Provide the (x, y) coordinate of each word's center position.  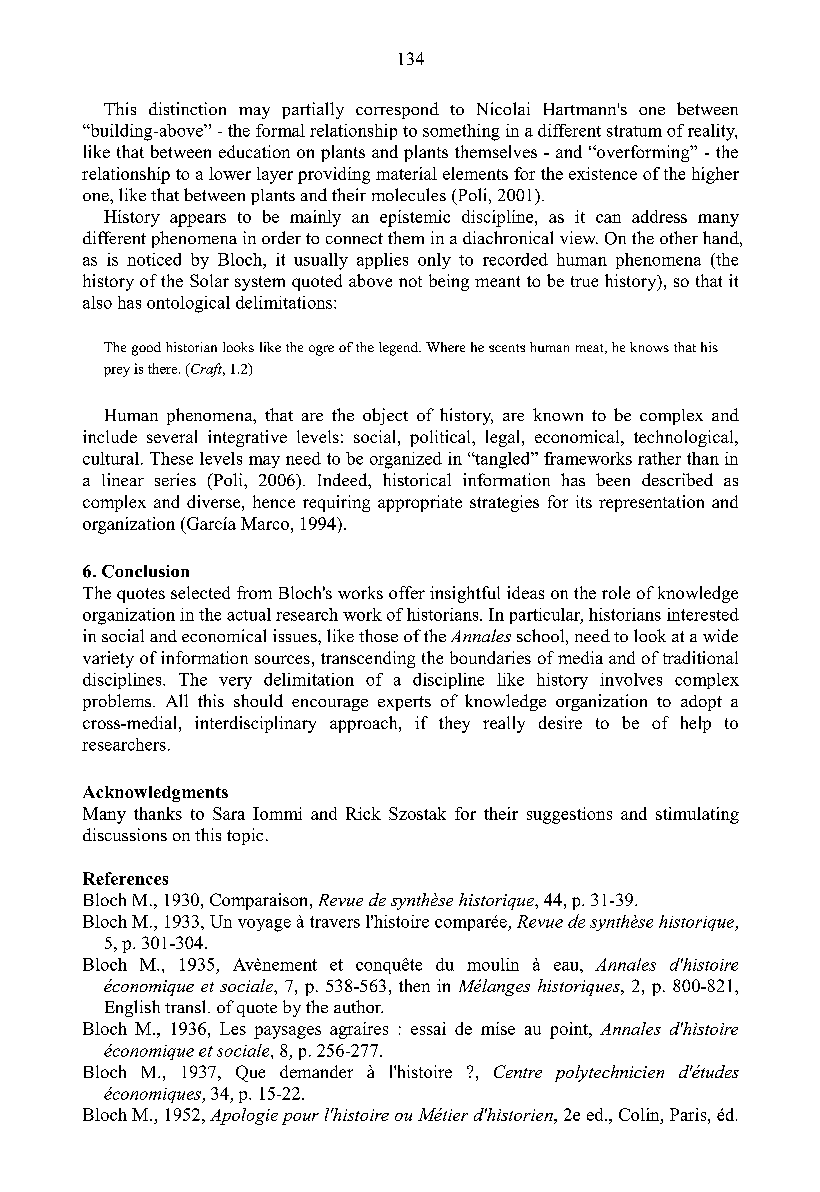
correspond (397, 110)
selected (200, 592)
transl (187, 1006)
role (616, 592)
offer (407, 592)
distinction (187, 108)
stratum (634, 131)
